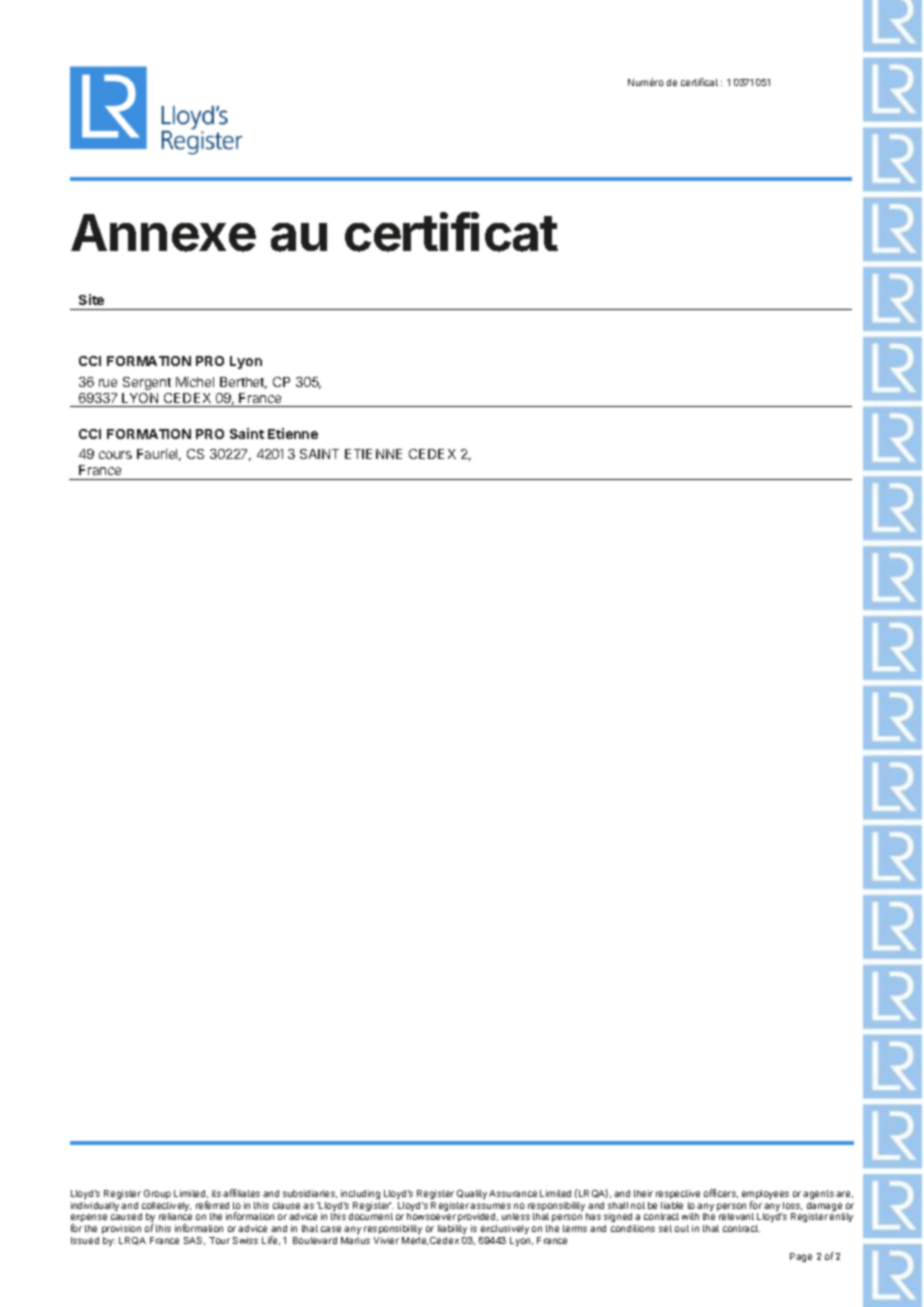 The height and width of the screenshot is (1307, 924). I want to click on agents, so click(818, 1194).
